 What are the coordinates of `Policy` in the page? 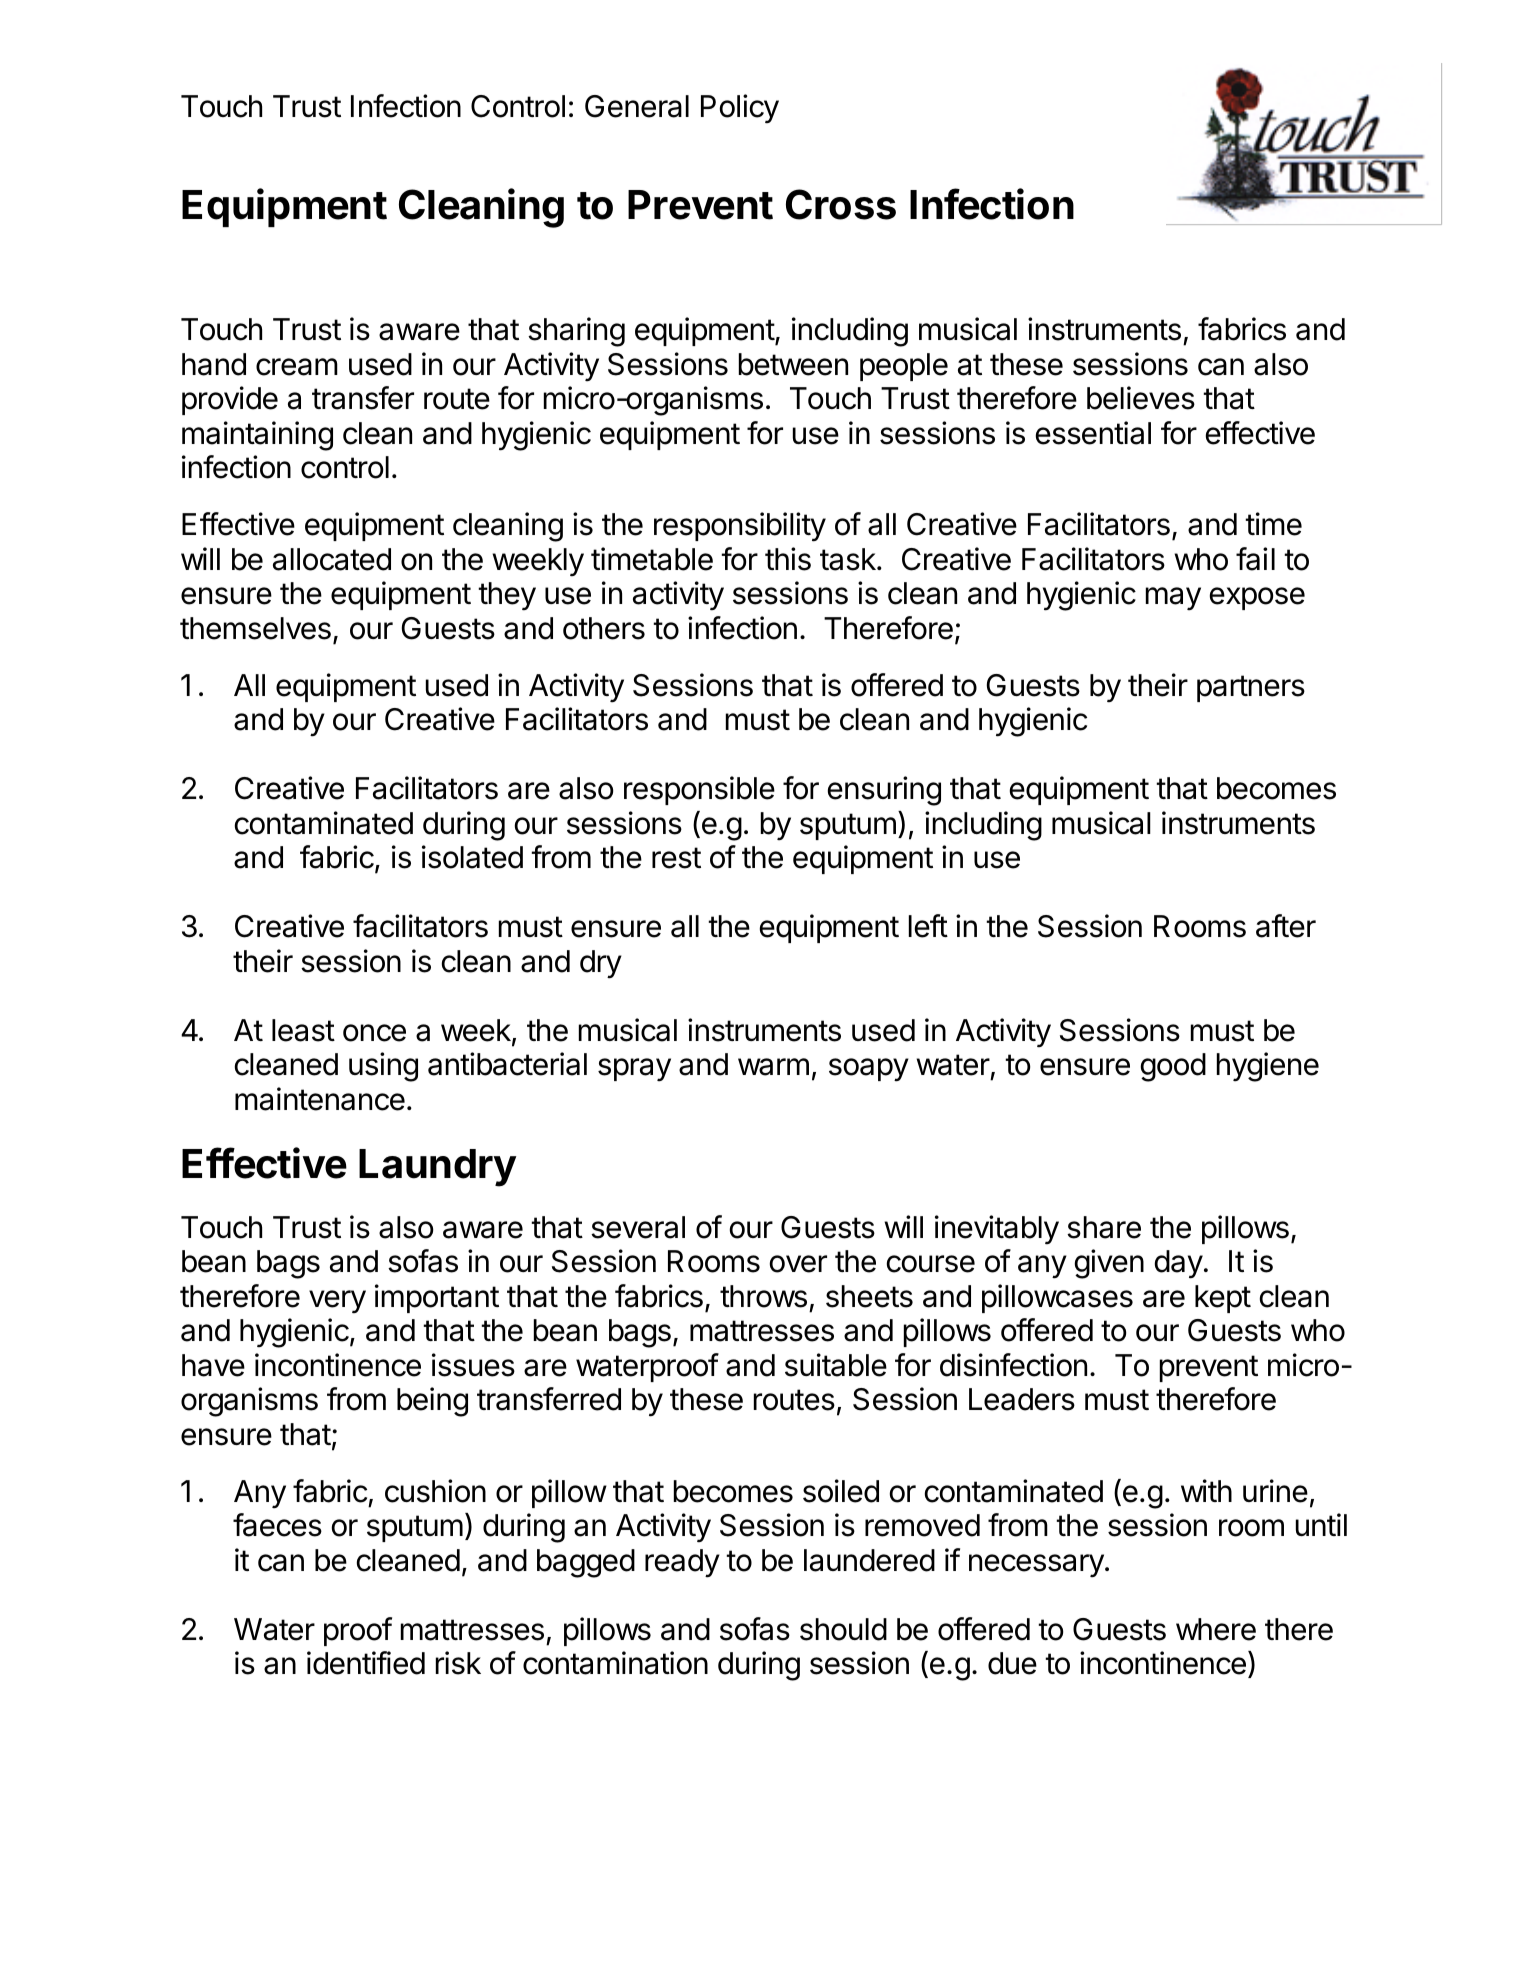 It's located at (740, 109).
